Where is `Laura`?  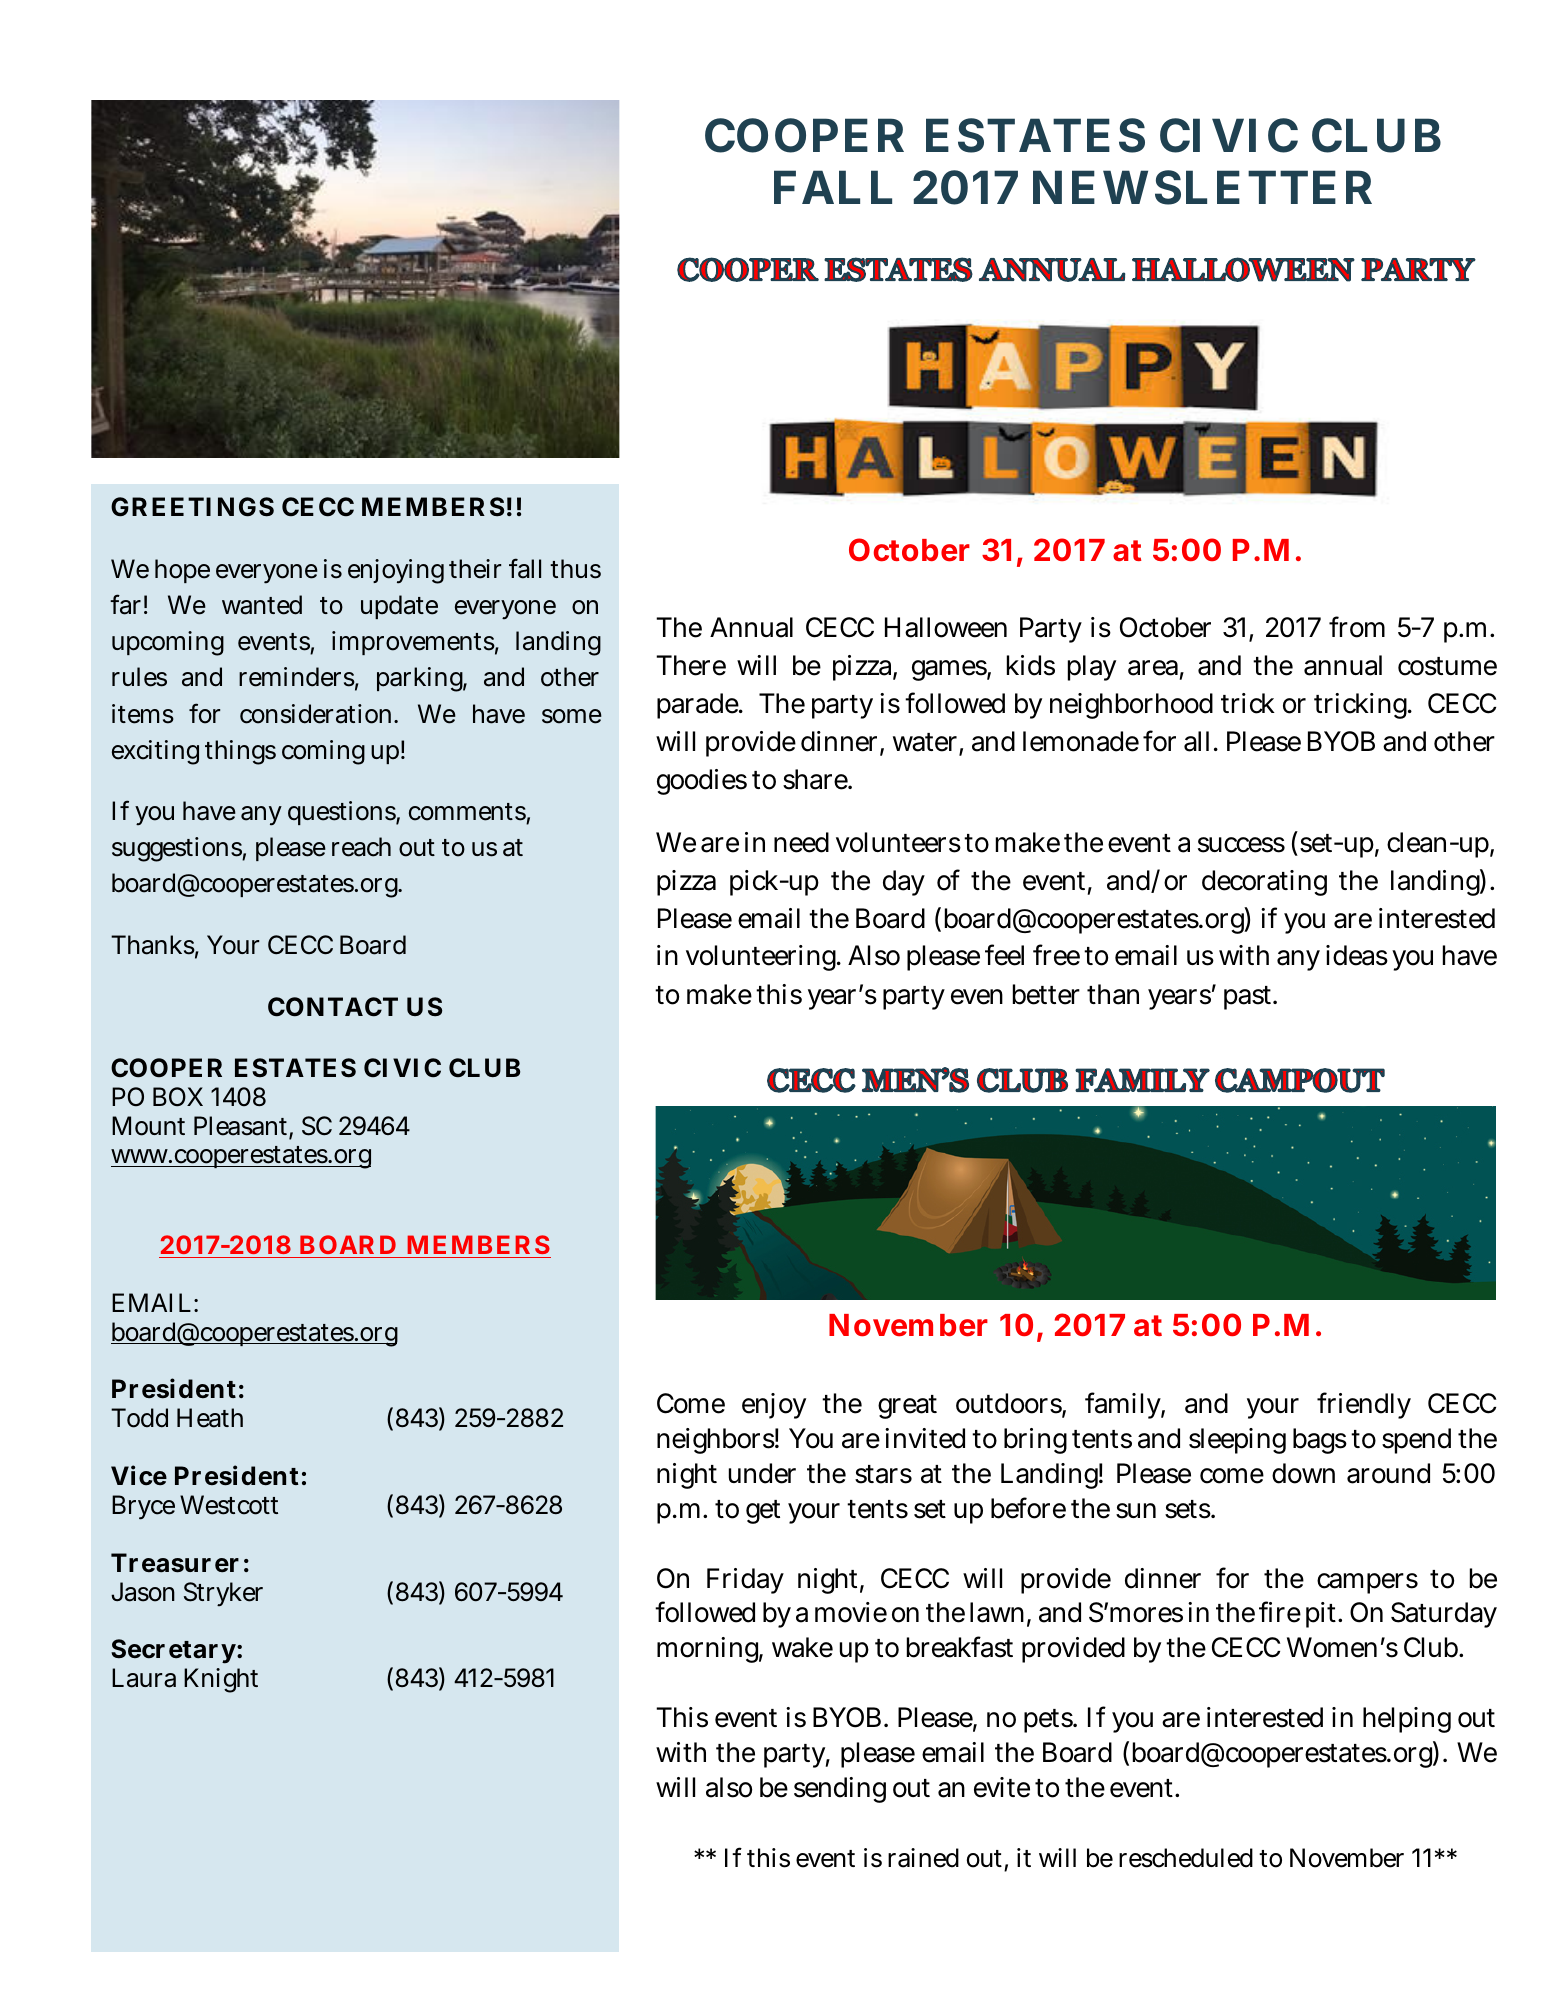
Laura is located at coordinates (144, 1678).
